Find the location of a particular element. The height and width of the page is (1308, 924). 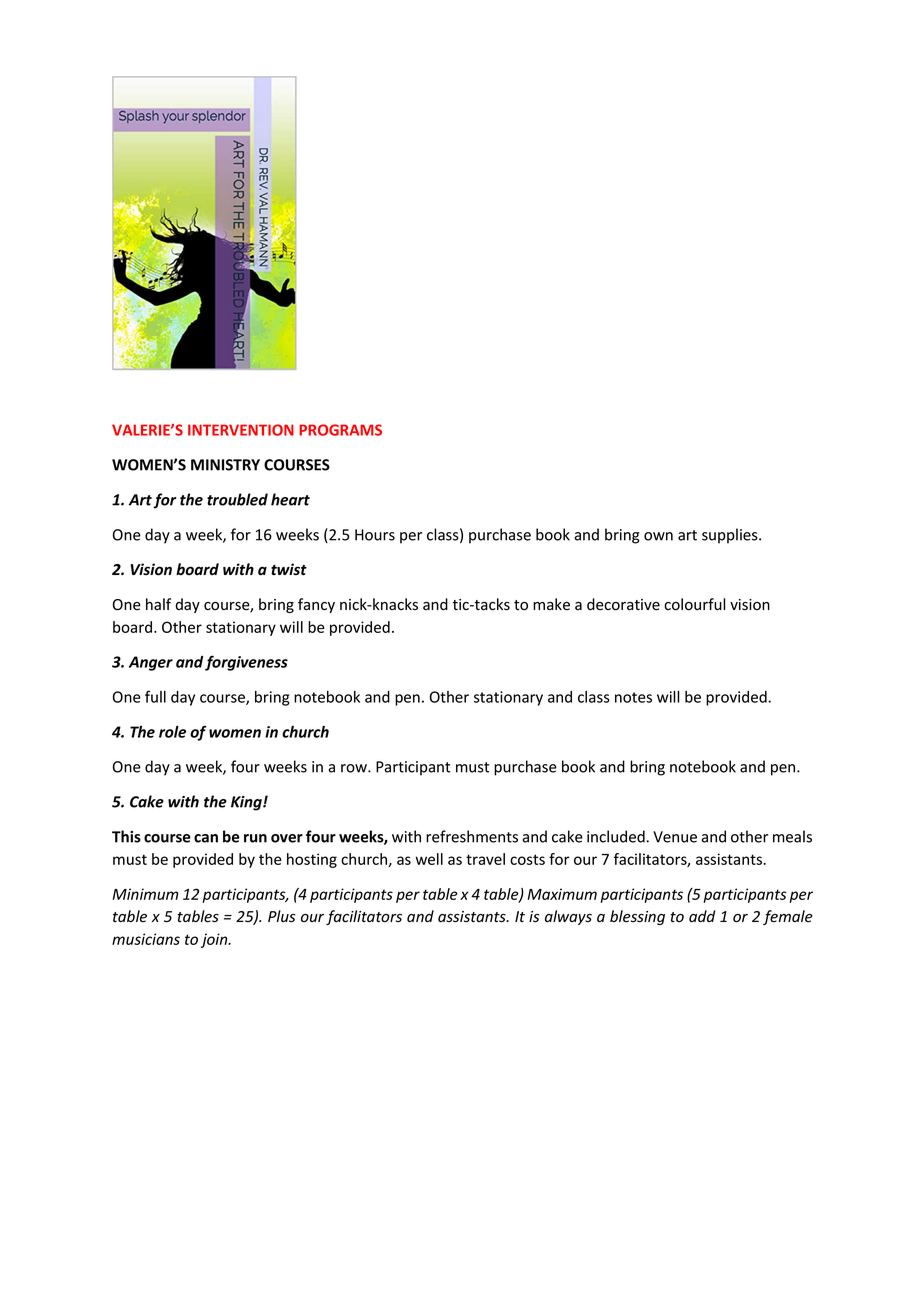

full is located at coordinates (155, 696).
